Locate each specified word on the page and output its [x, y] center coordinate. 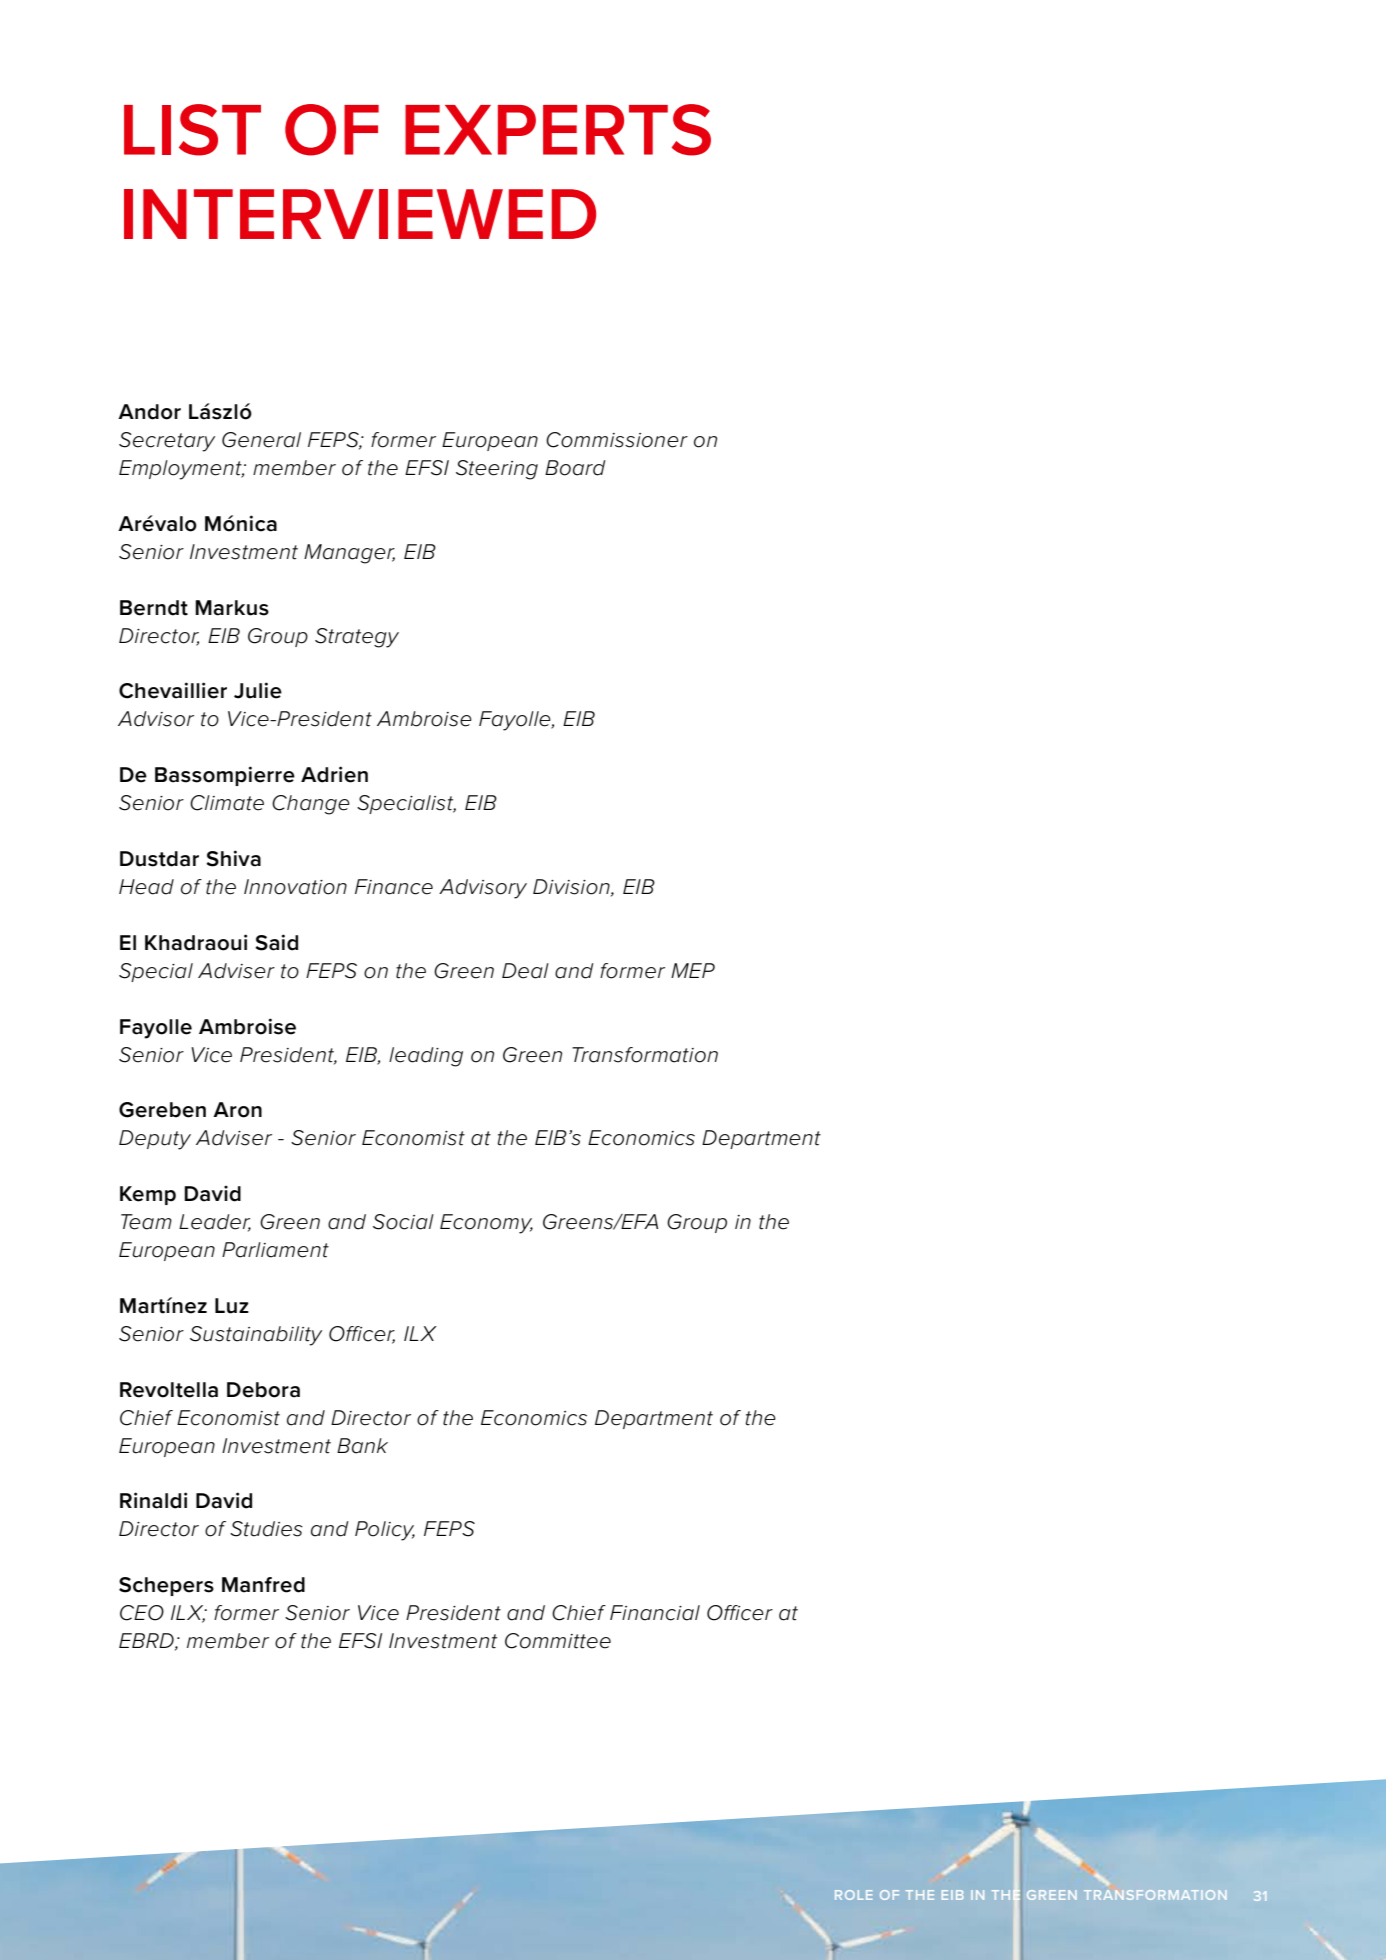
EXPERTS [558, 130]
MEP [693, 970]
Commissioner [617, 440]
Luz [232, 1306]
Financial [655, 1613]
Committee [558, 1641]
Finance [394, 887]
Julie [258, 690]
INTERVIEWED [360, 214]
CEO [142, 1613]
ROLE [853, 1895]
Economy [486, 1224]
